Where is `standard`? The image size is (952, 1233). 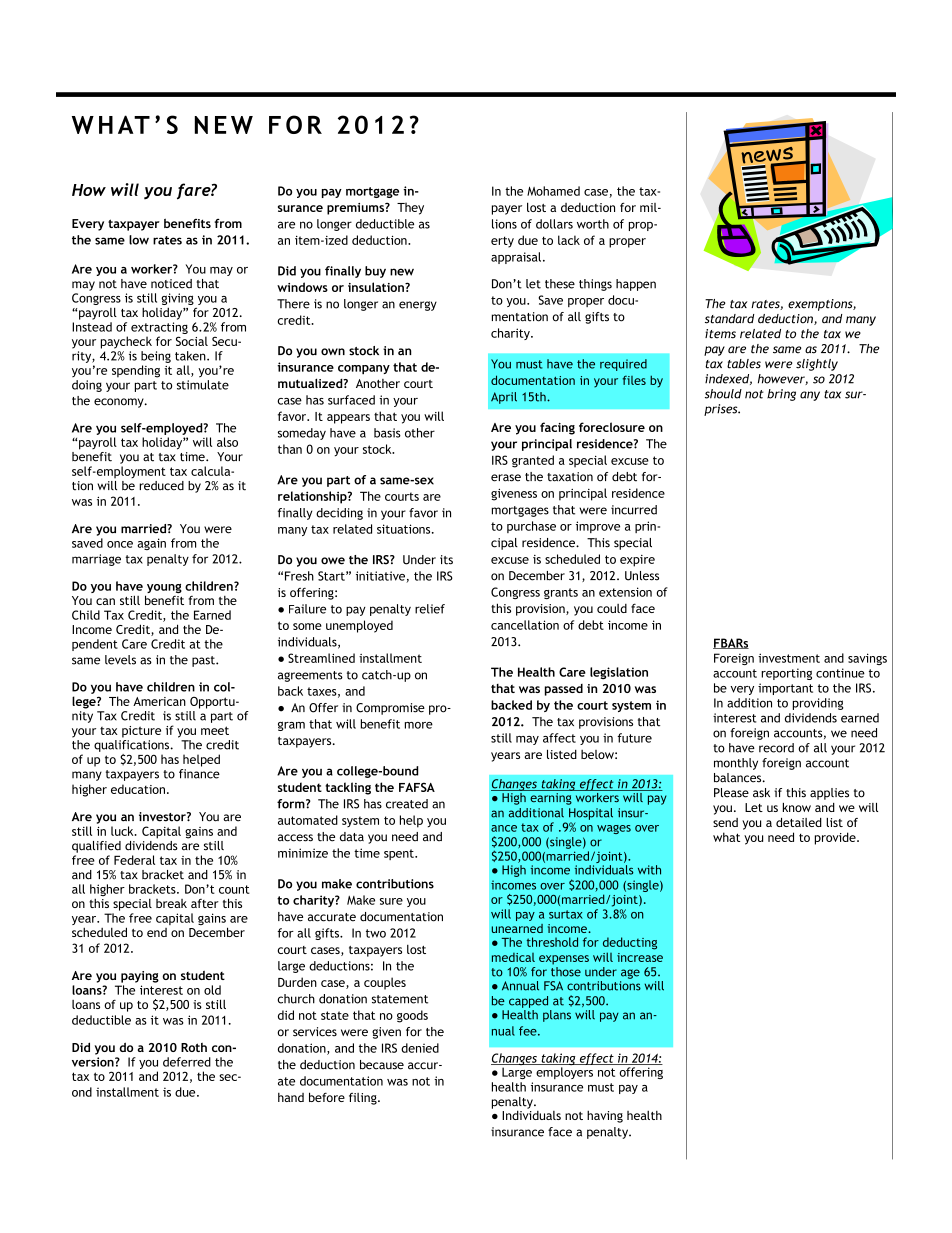
standard is located at coordinates (730, 319).
